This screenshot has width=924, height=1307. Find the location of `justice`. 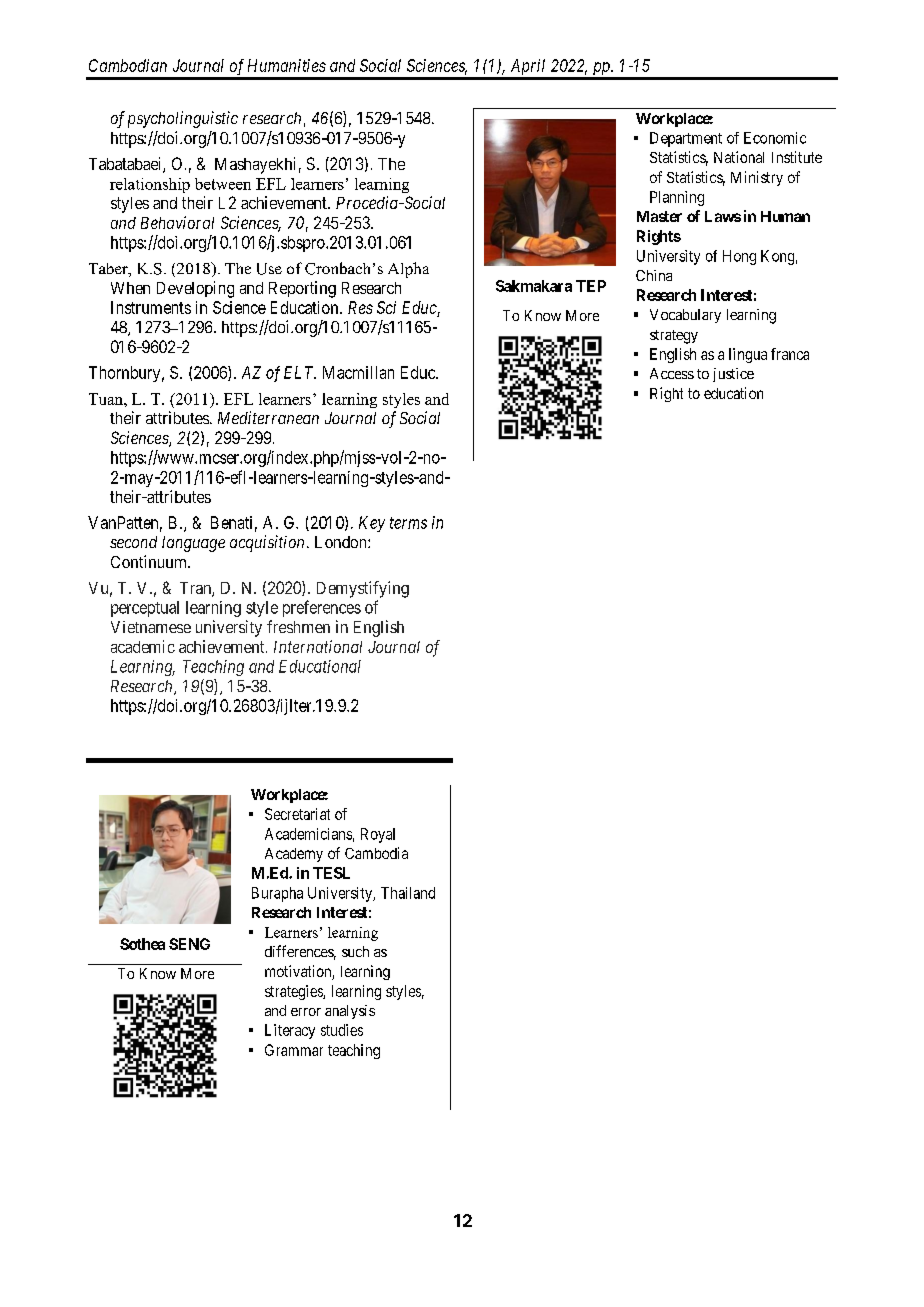

justice is located at coordinates (733, 375).
